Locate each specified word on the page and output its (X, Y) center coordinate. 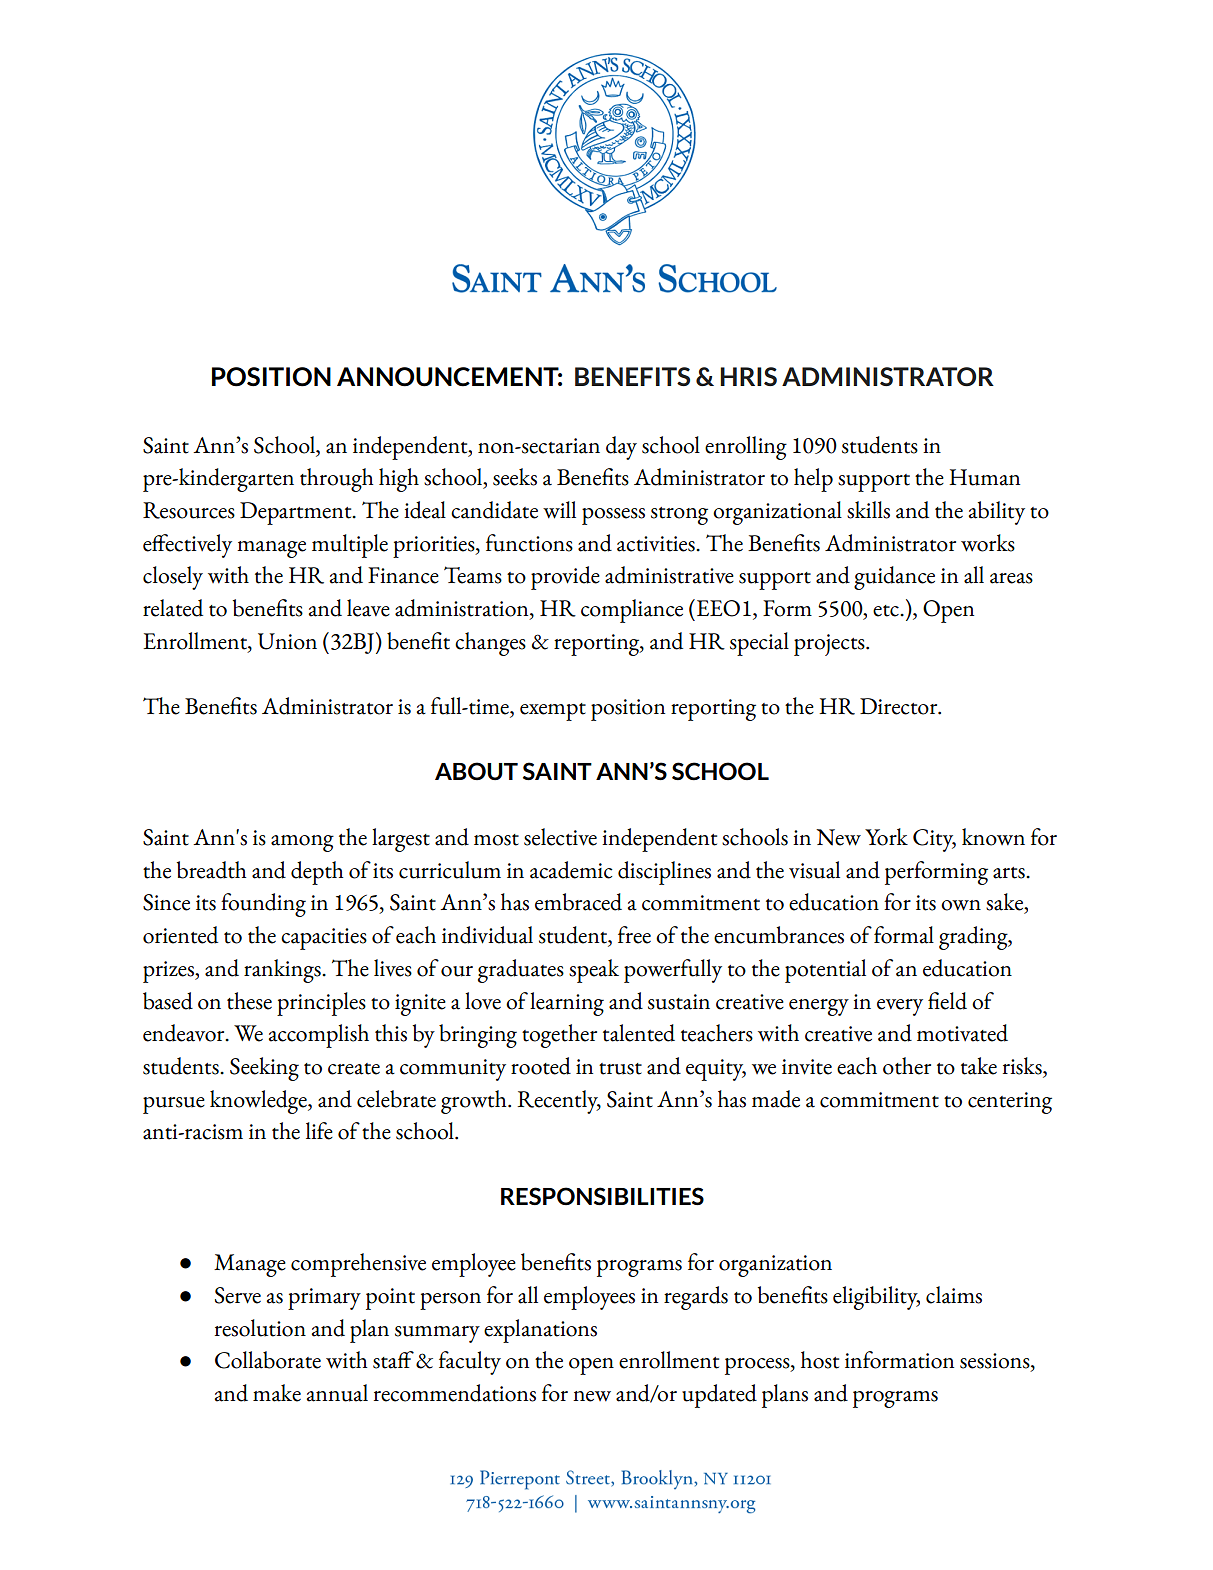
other (907, 1066)
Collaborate (268, 1360)
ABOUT (476, 771)
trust (620, 1069)
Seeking (264, 1069)
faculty (470, 1363)
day (621, 448)
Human (984, 477)
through (336, 480)
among (302, 843)
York (886, 837)
